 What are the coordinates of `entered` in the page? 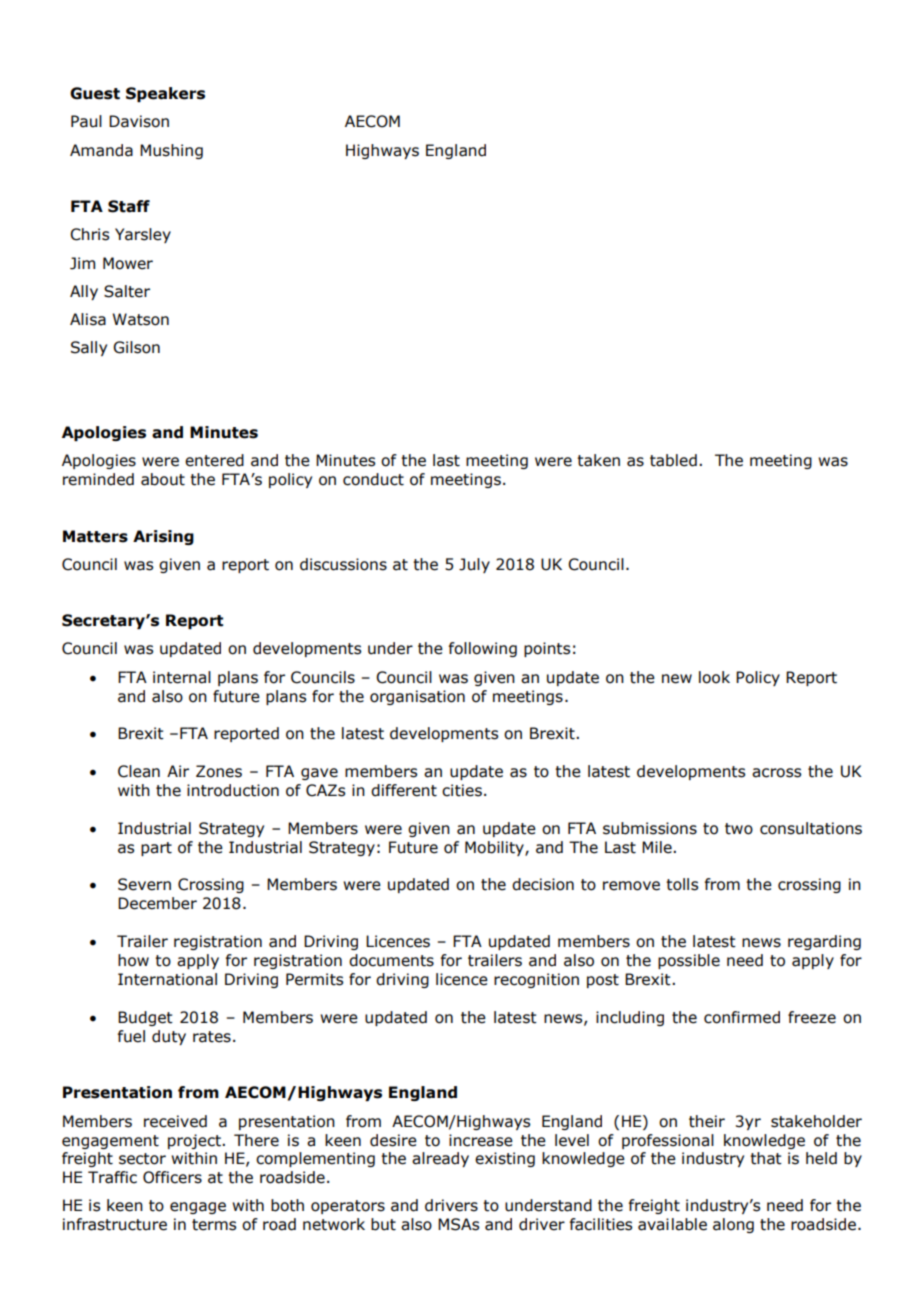 It's located at (214, 460).
